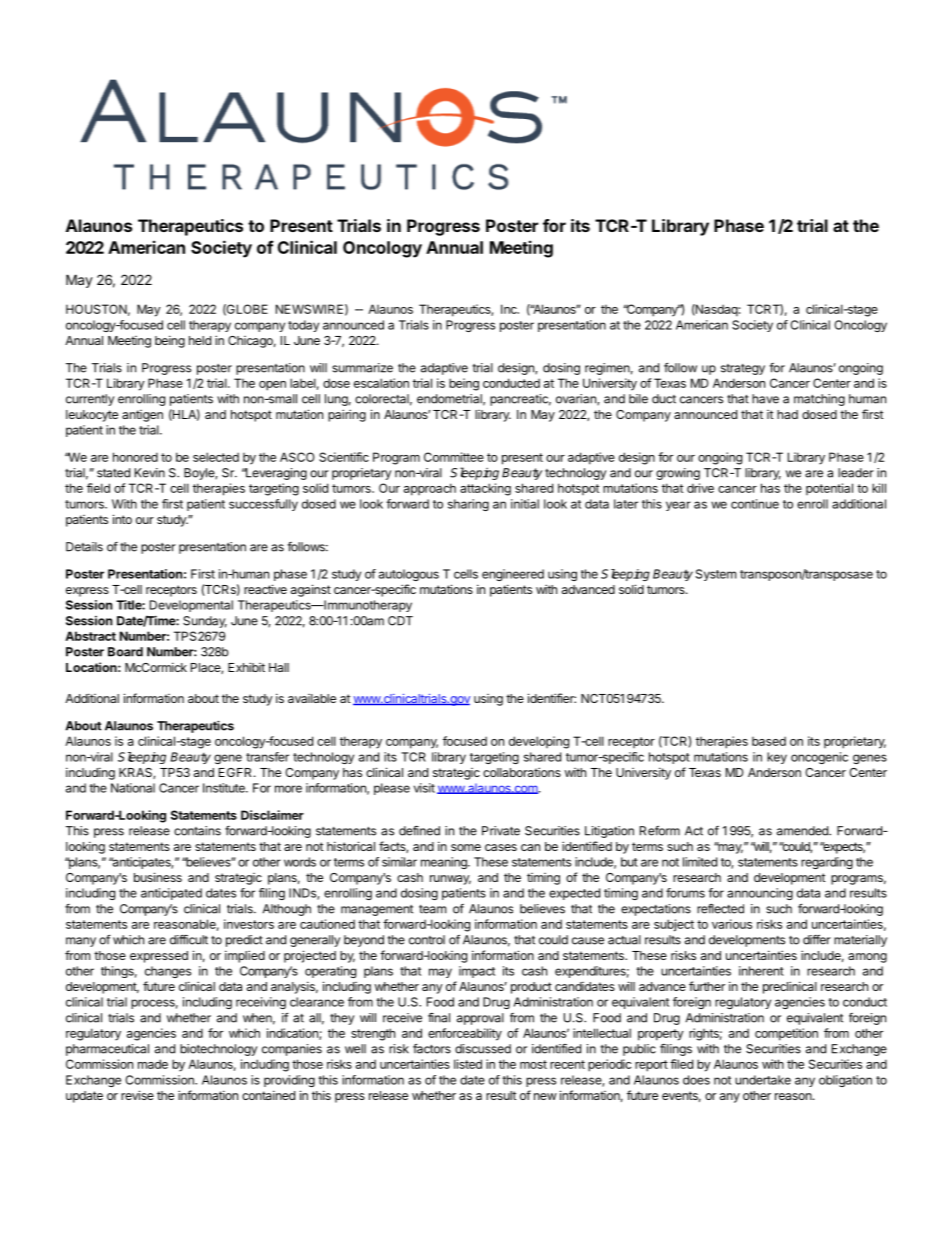  I want to click on undertake, so click(763, 1080).
